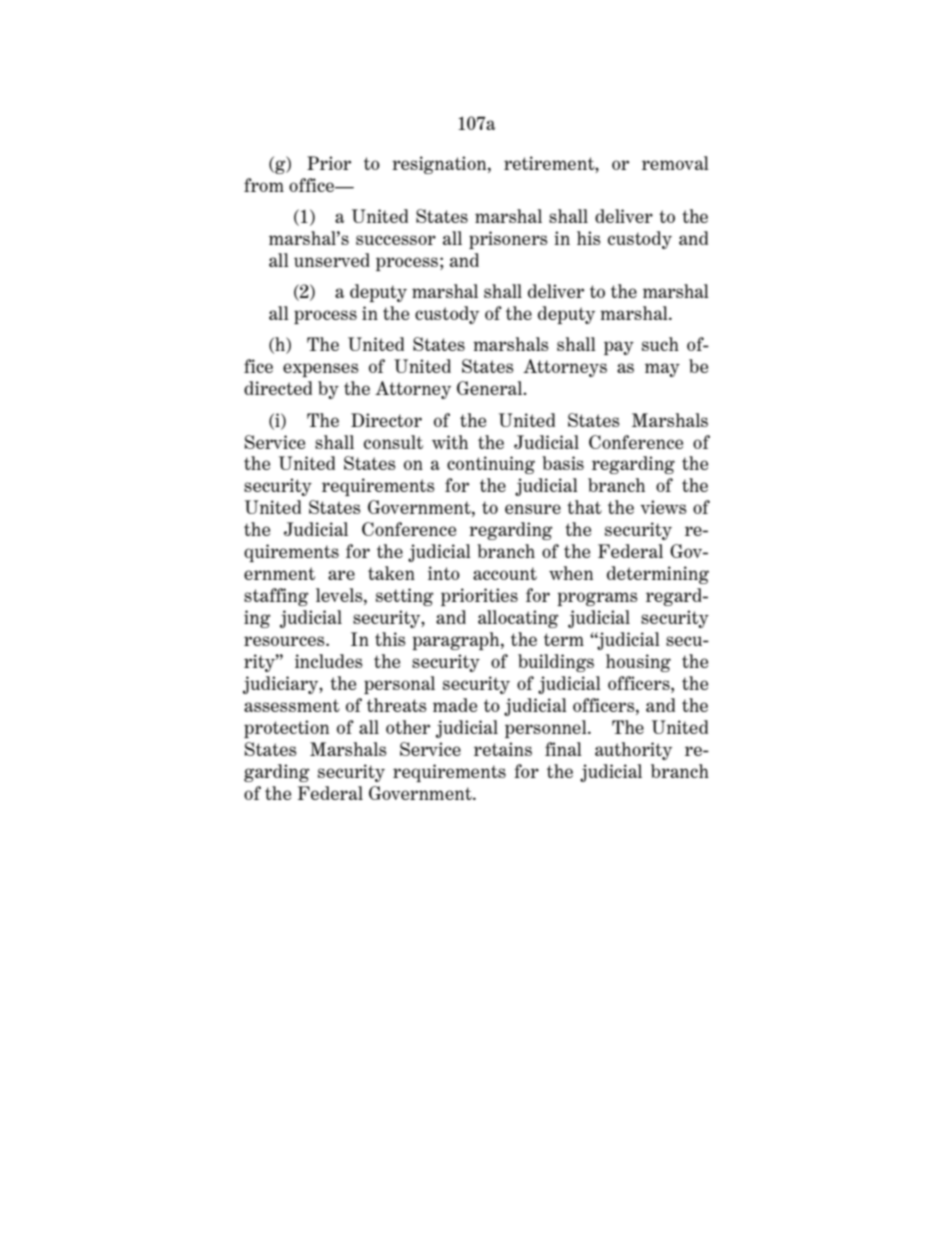 The width and height of the document is (952, 1233). I want to click on protection, so click(286, 729).
